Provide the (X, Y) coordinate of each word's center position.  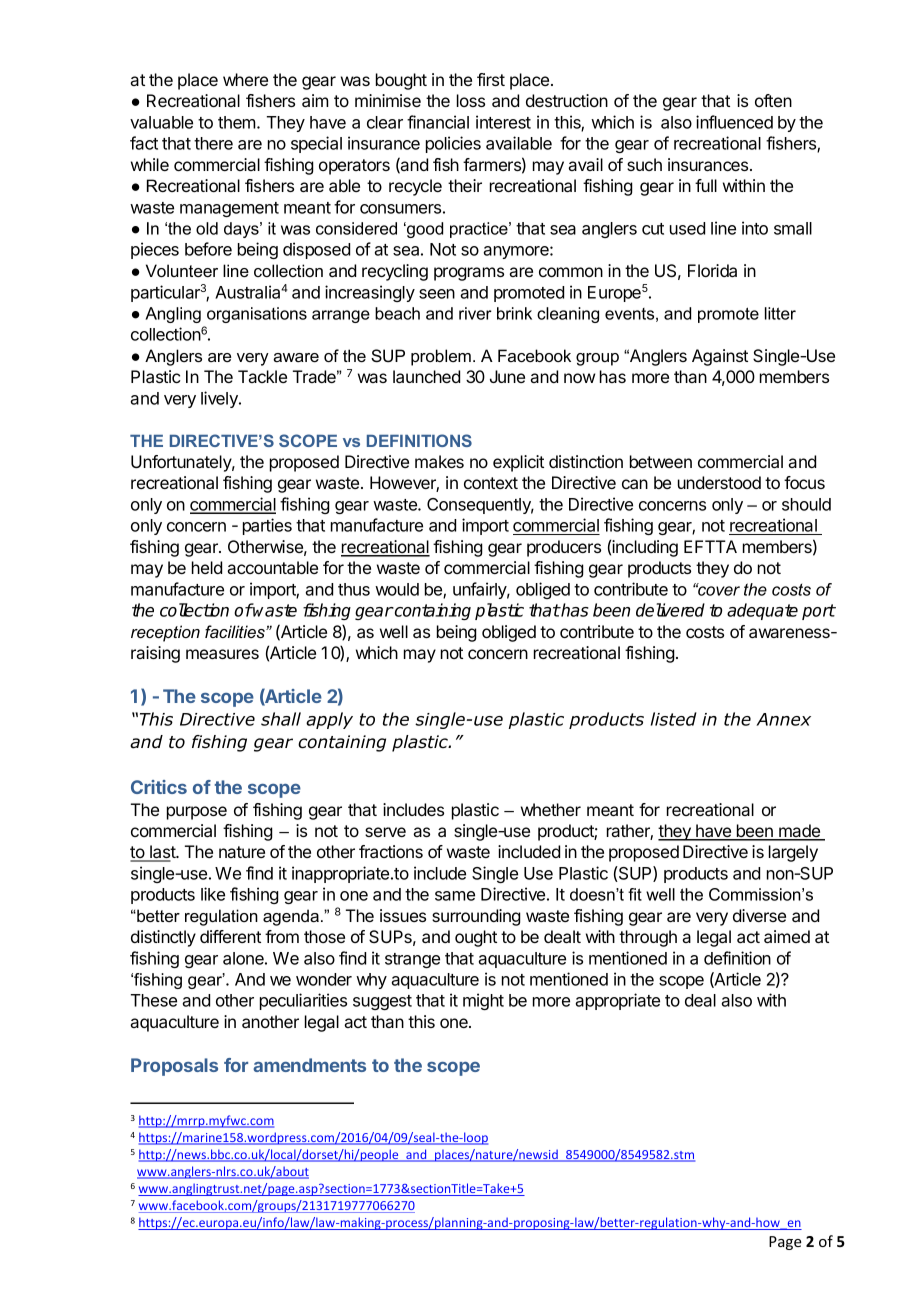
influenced (734, 122)
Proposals (174, 1067)
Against (720, 357)
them (238, 122)
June (507, 376)
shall (281, 719)
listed (674, 719)
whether (551, 809)
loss (471, 100)
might (483, 1001)
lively (220, 399)
